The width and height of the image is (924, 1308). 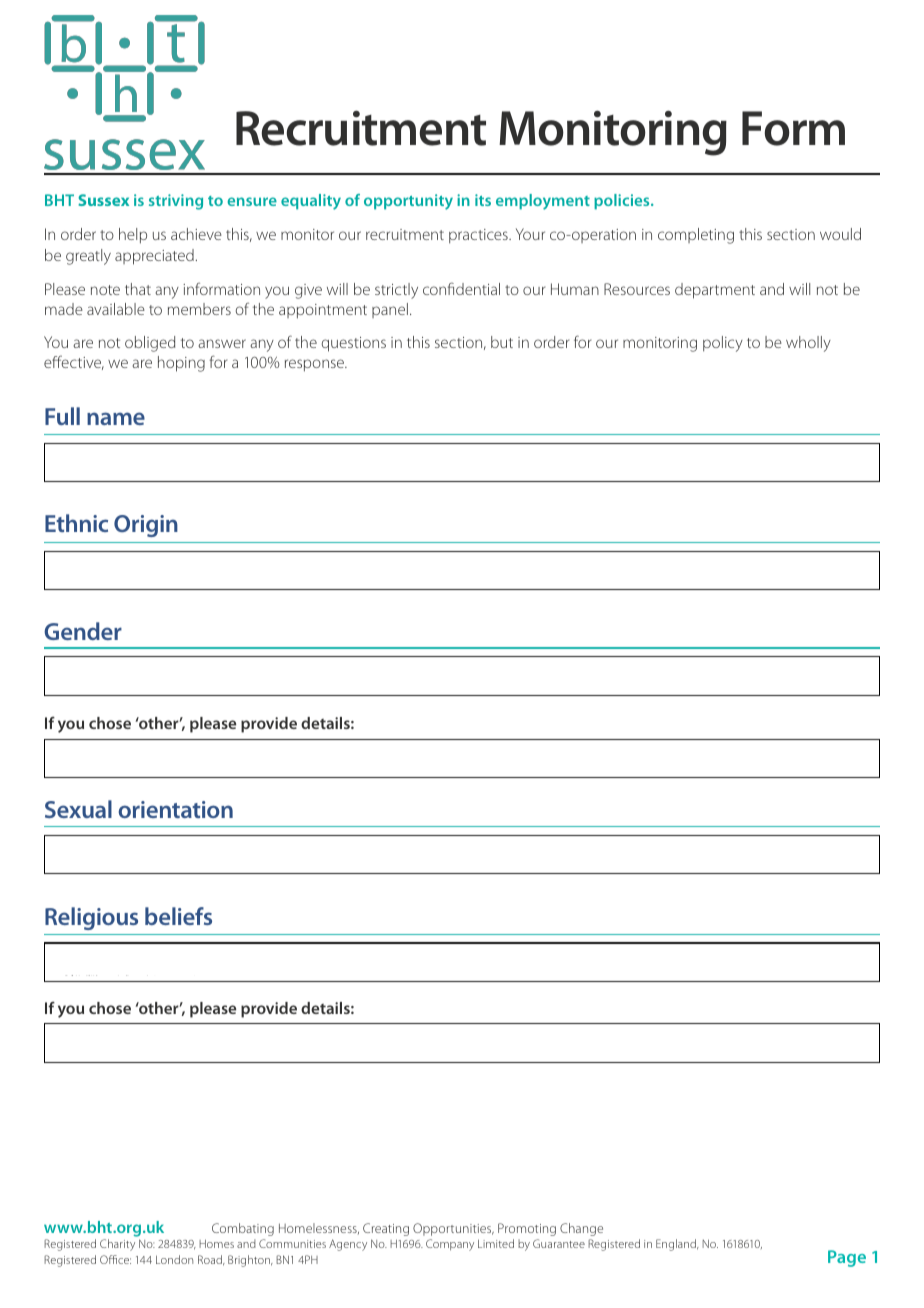 I want to click on beliefs, so click(x=178, y=916).
